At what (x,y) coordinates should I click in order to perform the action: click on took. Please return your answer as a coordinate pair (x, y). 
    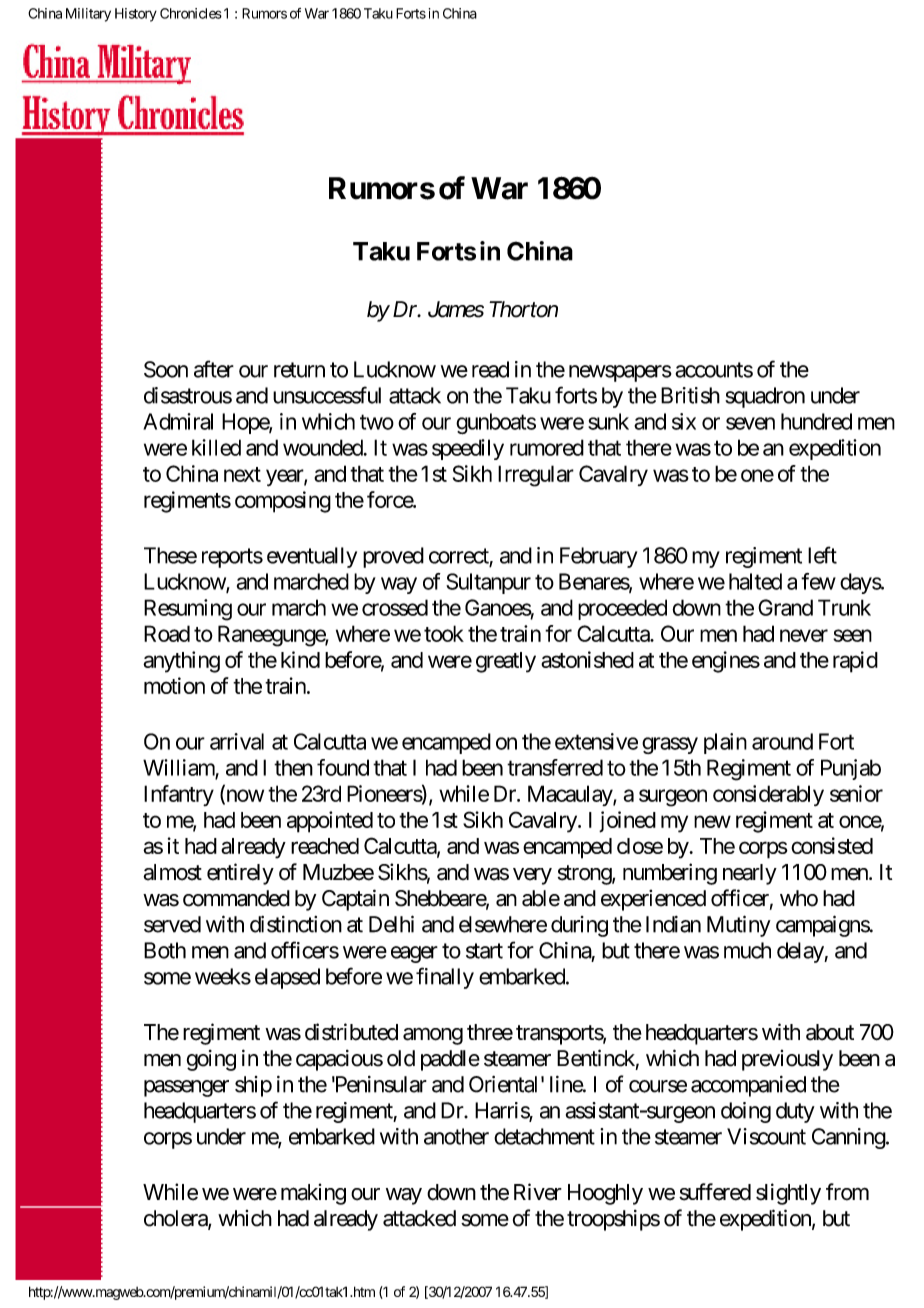
    Looking at the image, I should click on (444, 633).
